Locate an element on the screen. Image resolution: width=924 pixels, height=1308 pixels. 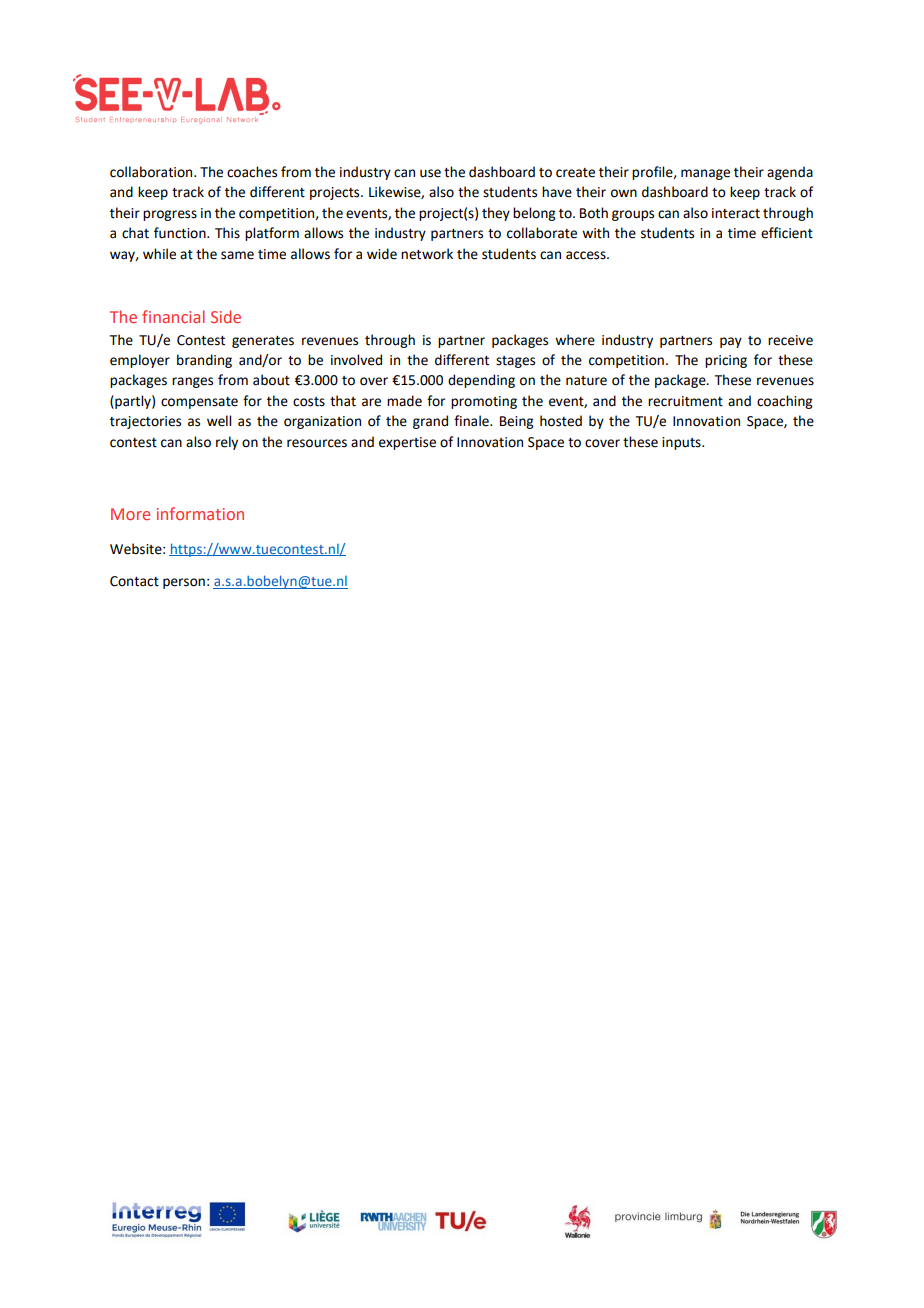
coaches is located at coordinates (252, 172).
